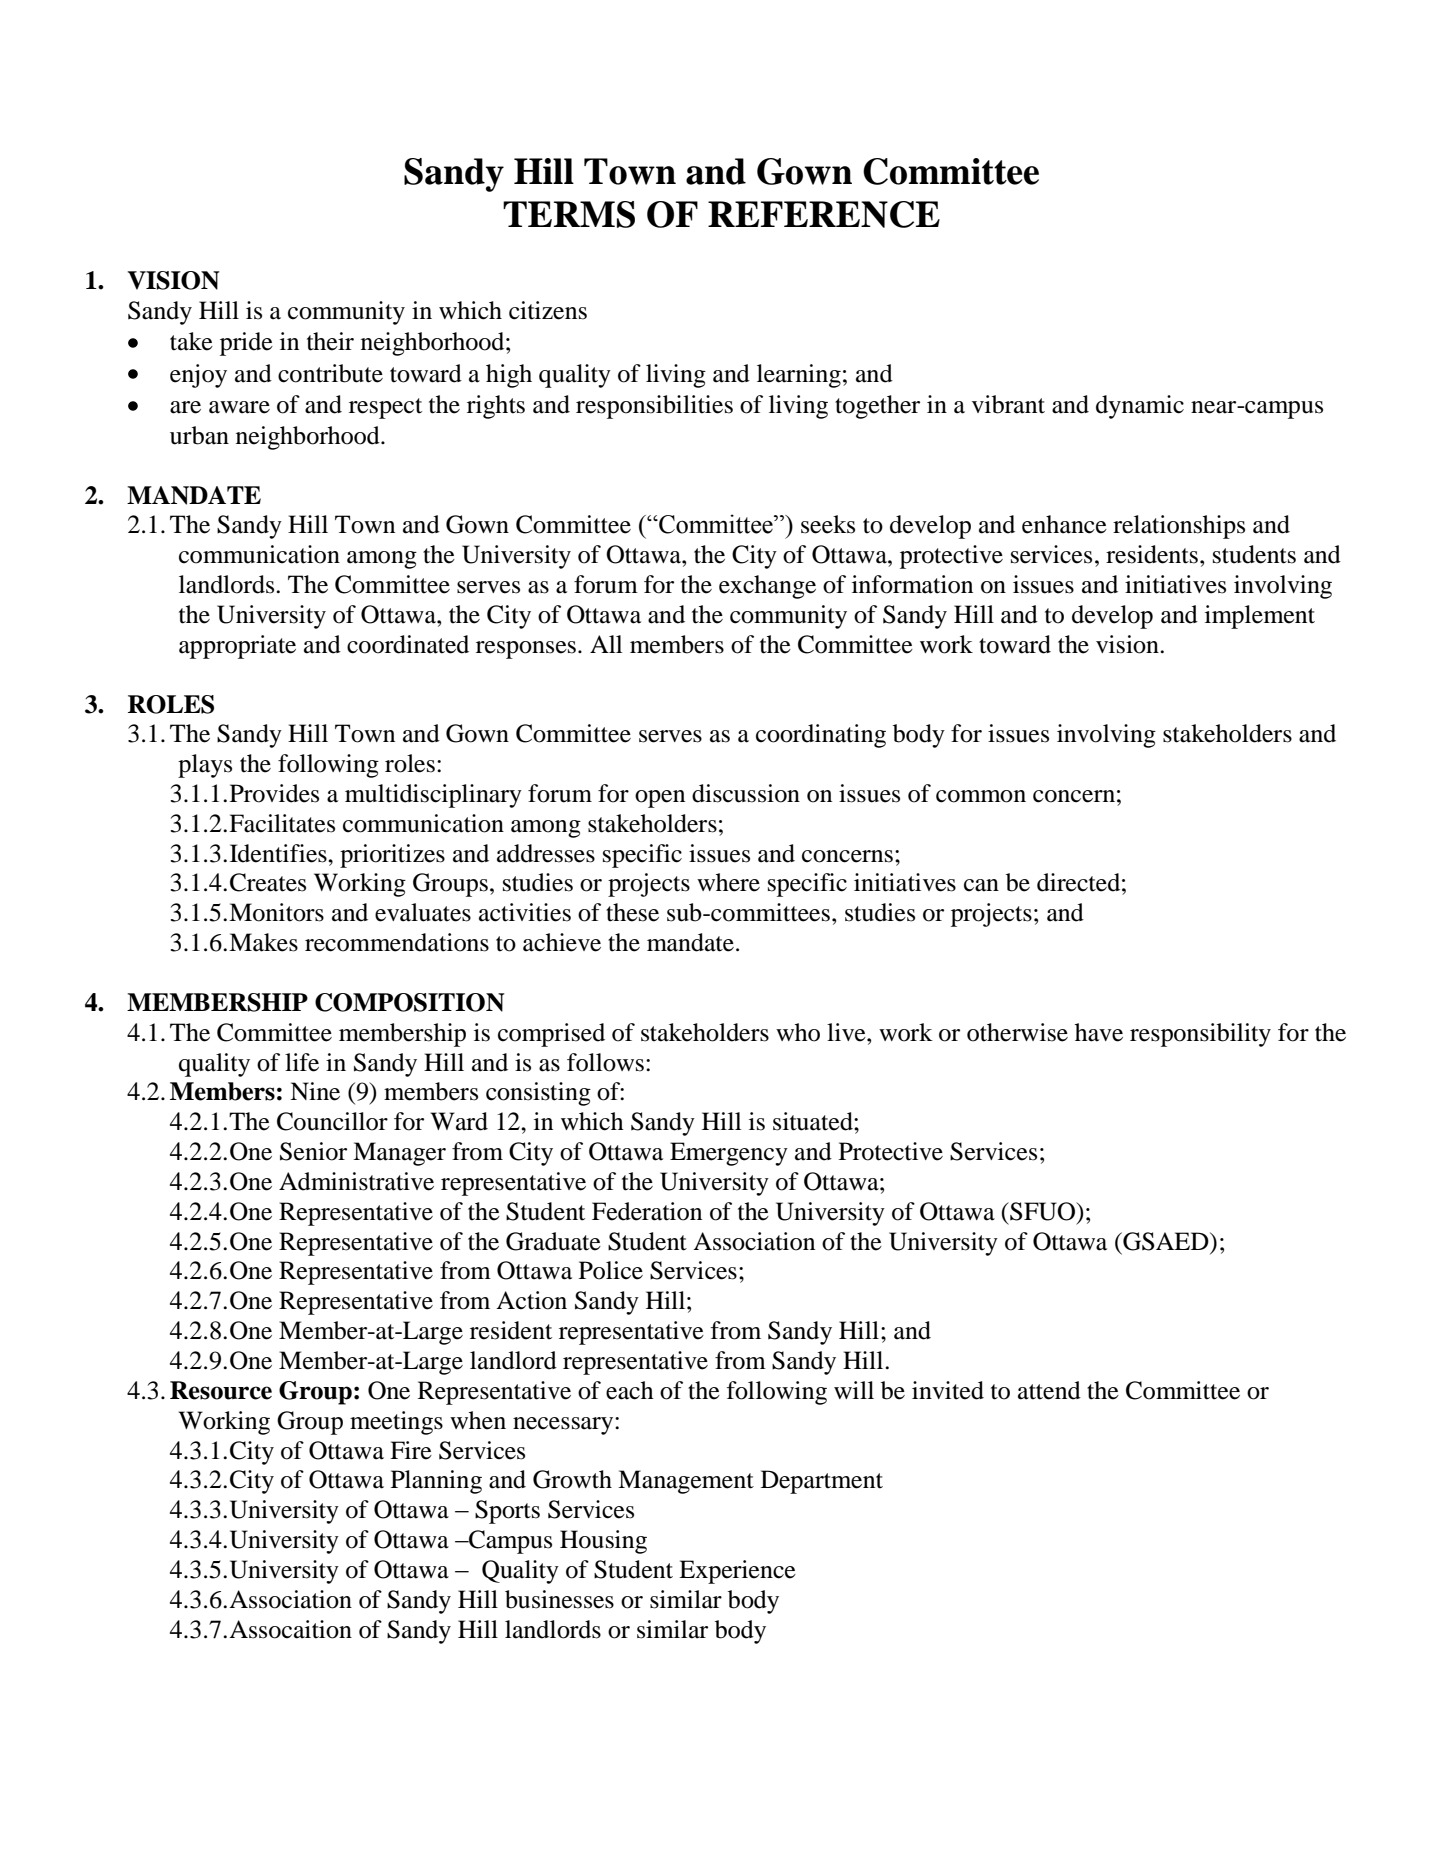 The image size is (1444, 1869). Describe the element at coordinates (1140, 407) in the page. I see `dynamic` at that location.
